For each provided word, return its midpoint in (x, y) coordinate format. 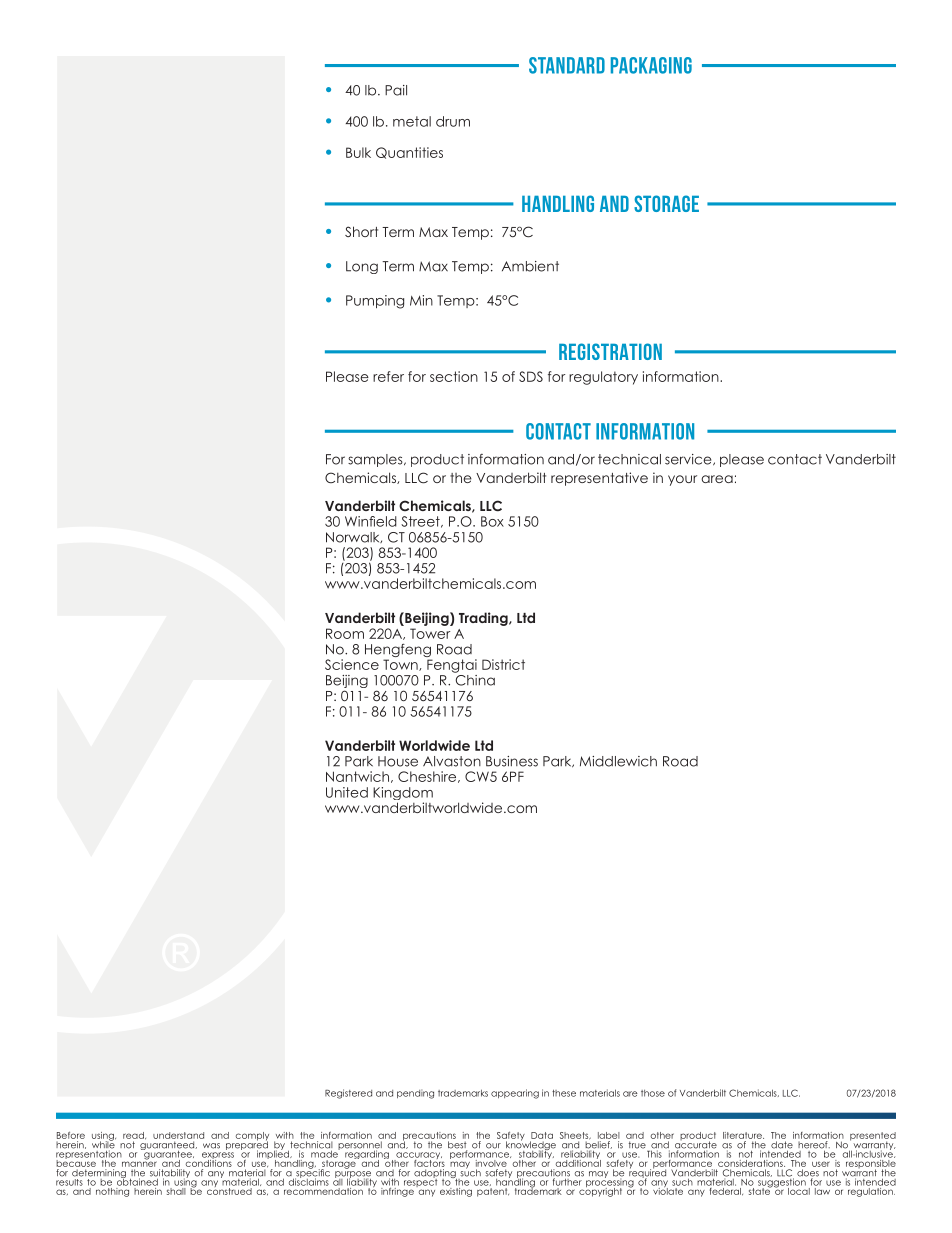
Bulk (358, 152)
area (717, 479)
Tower (430, 633)
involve (491, 1162)
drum (453, 121)
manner (139, 1163)
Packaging (651, 65)
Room (345, 633)
